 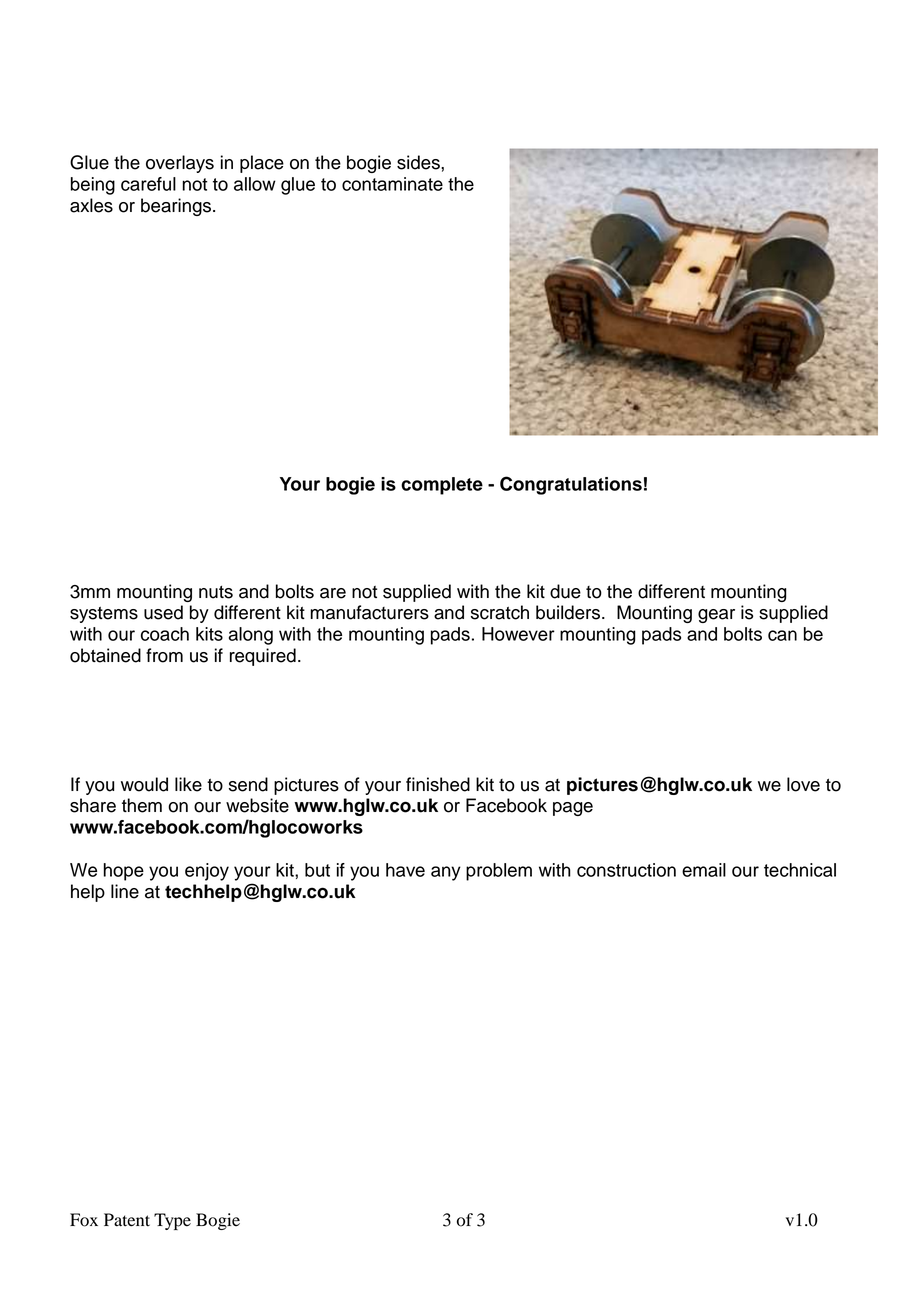 I want to click on email, so click(x=704, y=870).
